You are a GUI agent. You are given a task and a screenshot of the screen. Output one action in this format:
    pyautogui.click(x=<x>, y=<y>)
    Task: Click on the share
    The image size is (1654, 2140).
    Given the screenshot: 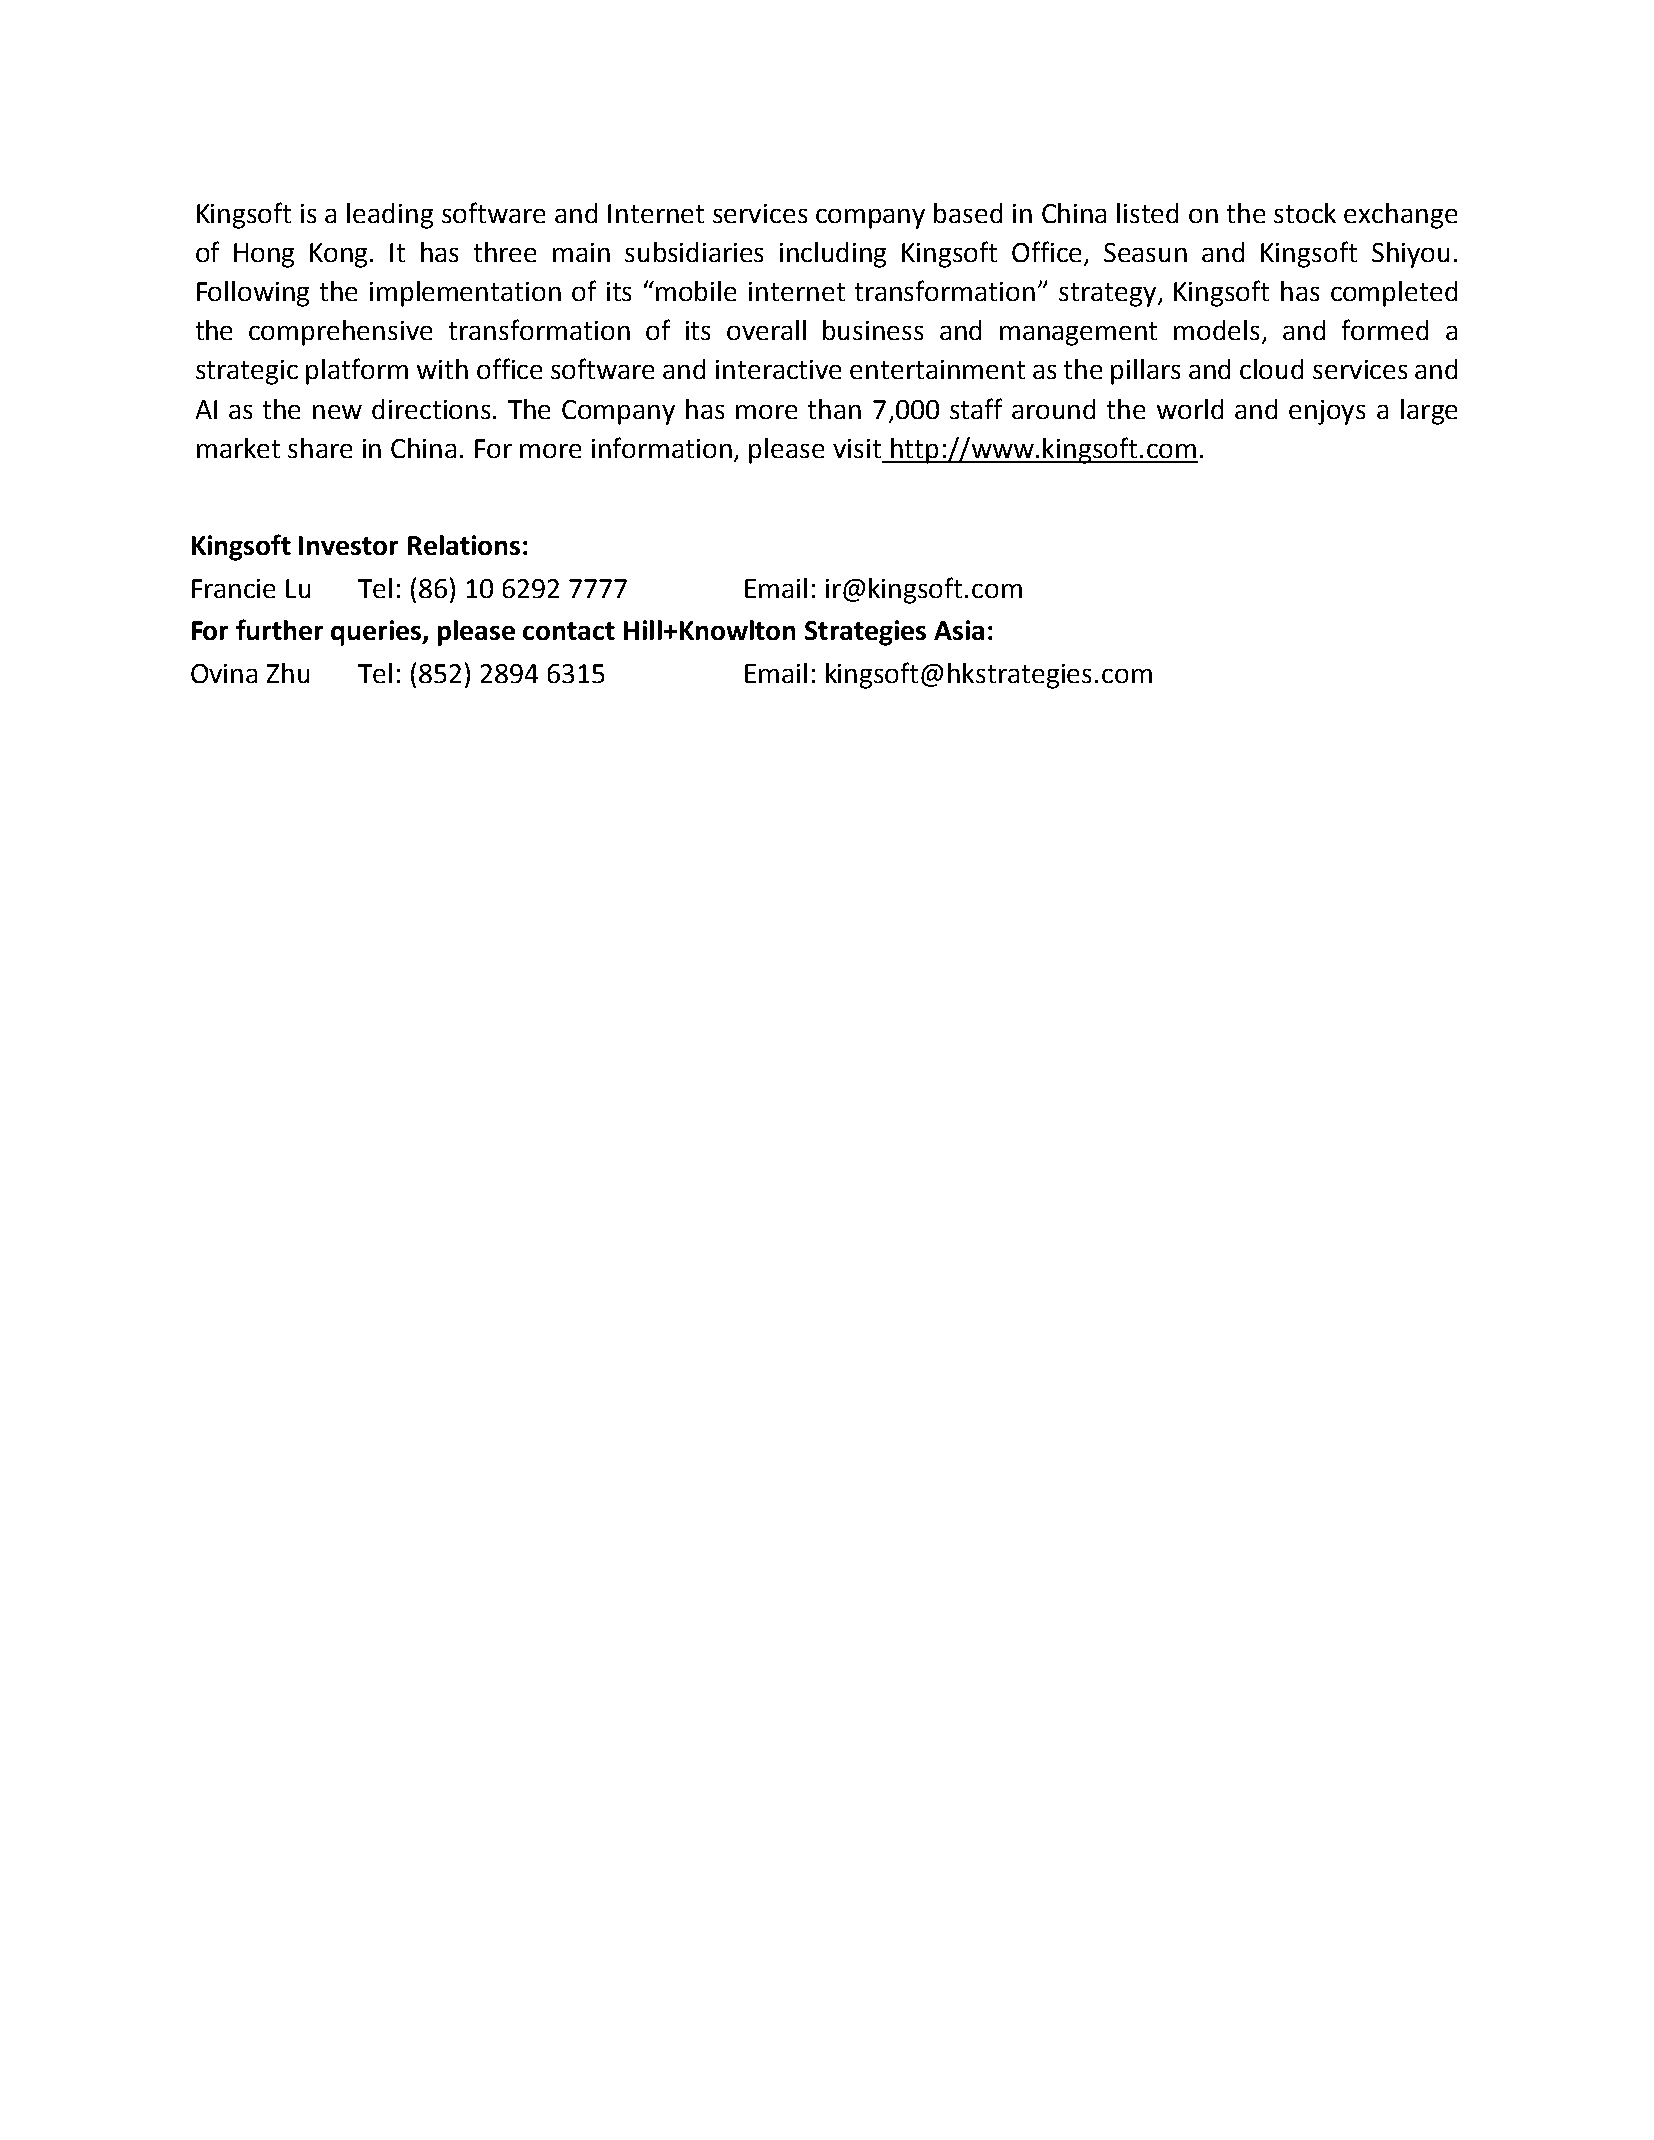 What is the action you would take?
    pyautogui.click(x=320, y=448)
